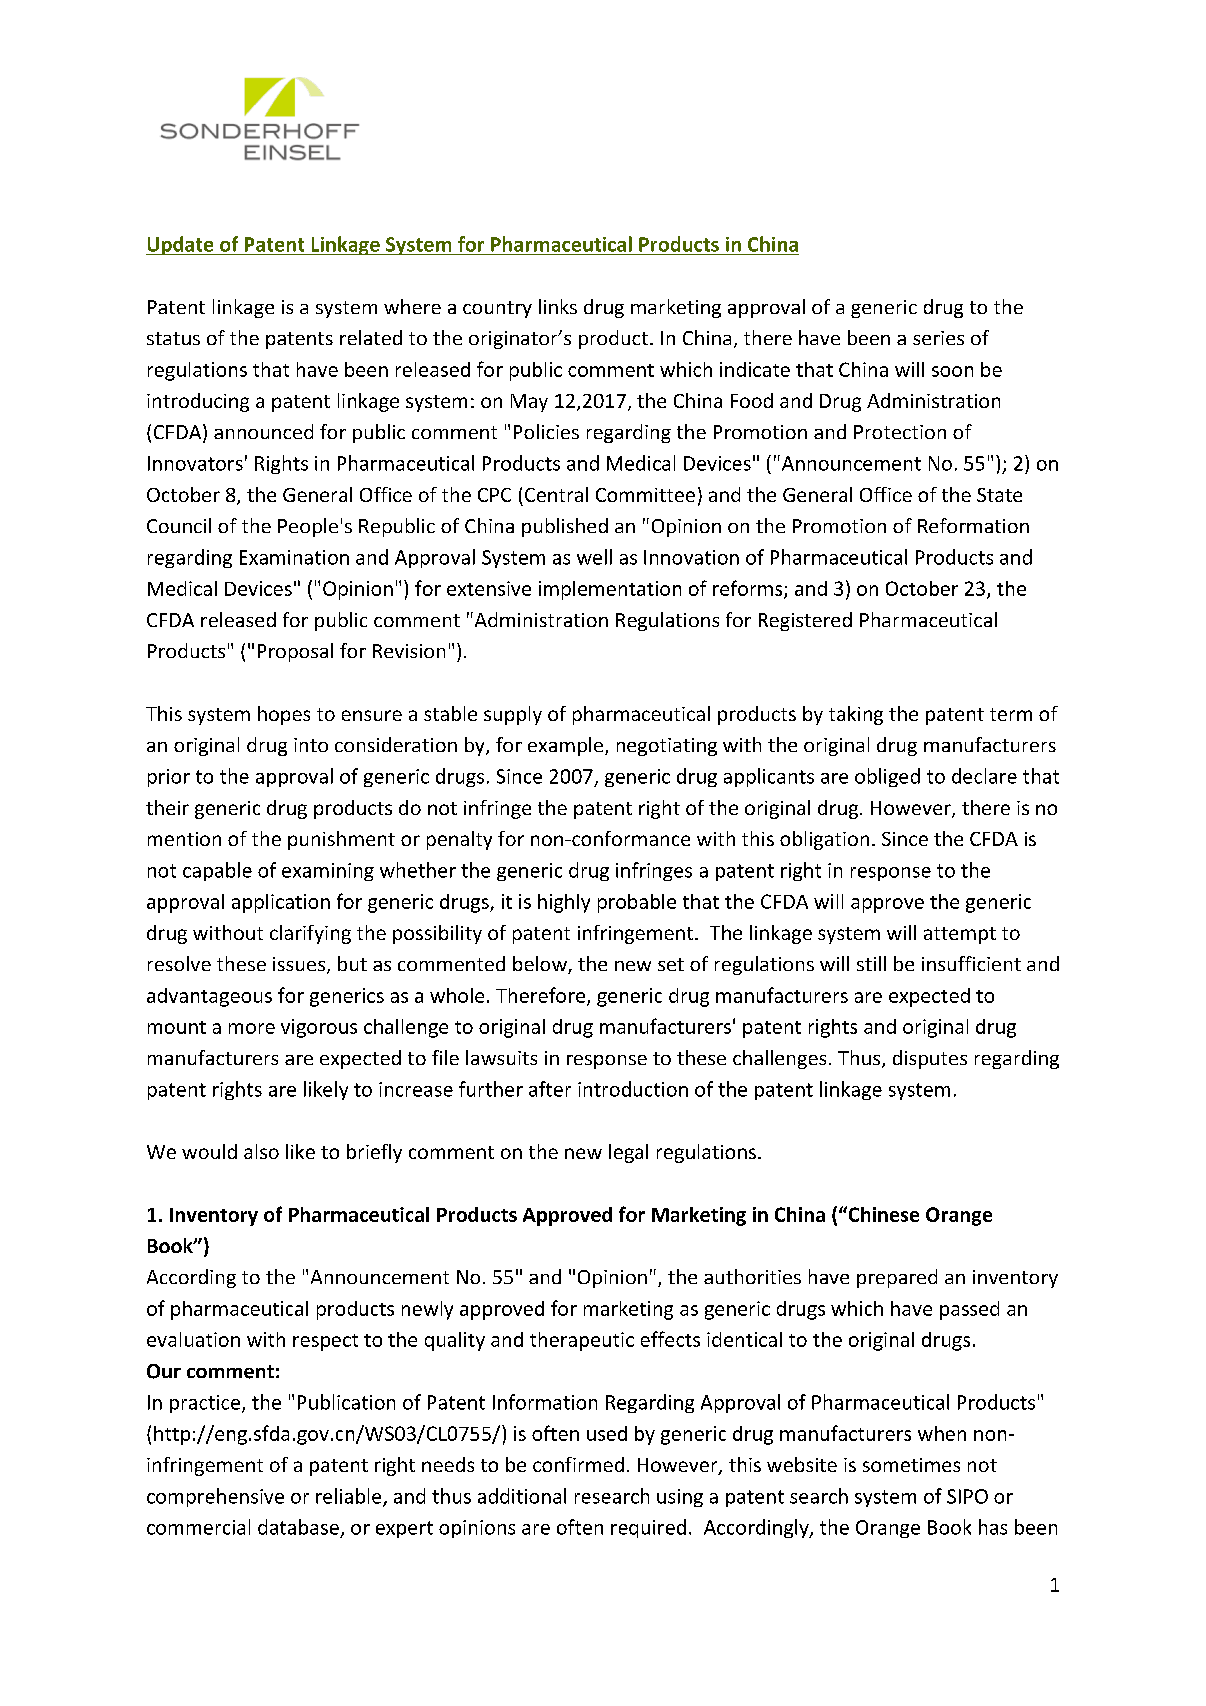 This image has height=1706, width=1206. I want to click on attempt, so click(960, 935).
